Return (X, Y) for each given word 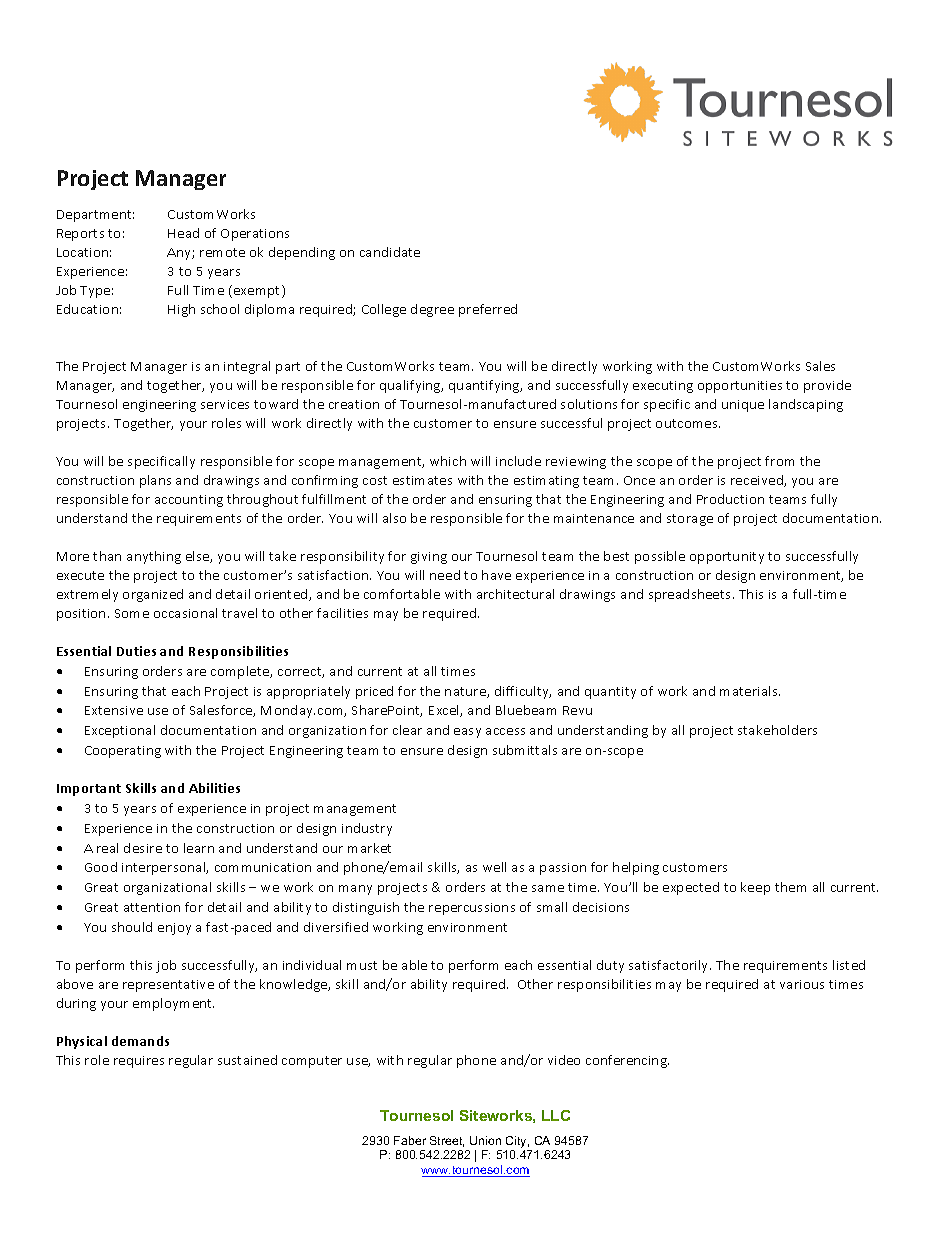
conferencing (627, 1061)
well (494, 867)
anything (154, 557)
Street (447, 1141)
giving (429, 558)
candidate (390, 252)
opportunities (740, 387)
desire (143, 848)
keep (755, 888)
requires (139, 1062)
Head (183, 233)
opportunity (727, 558)
